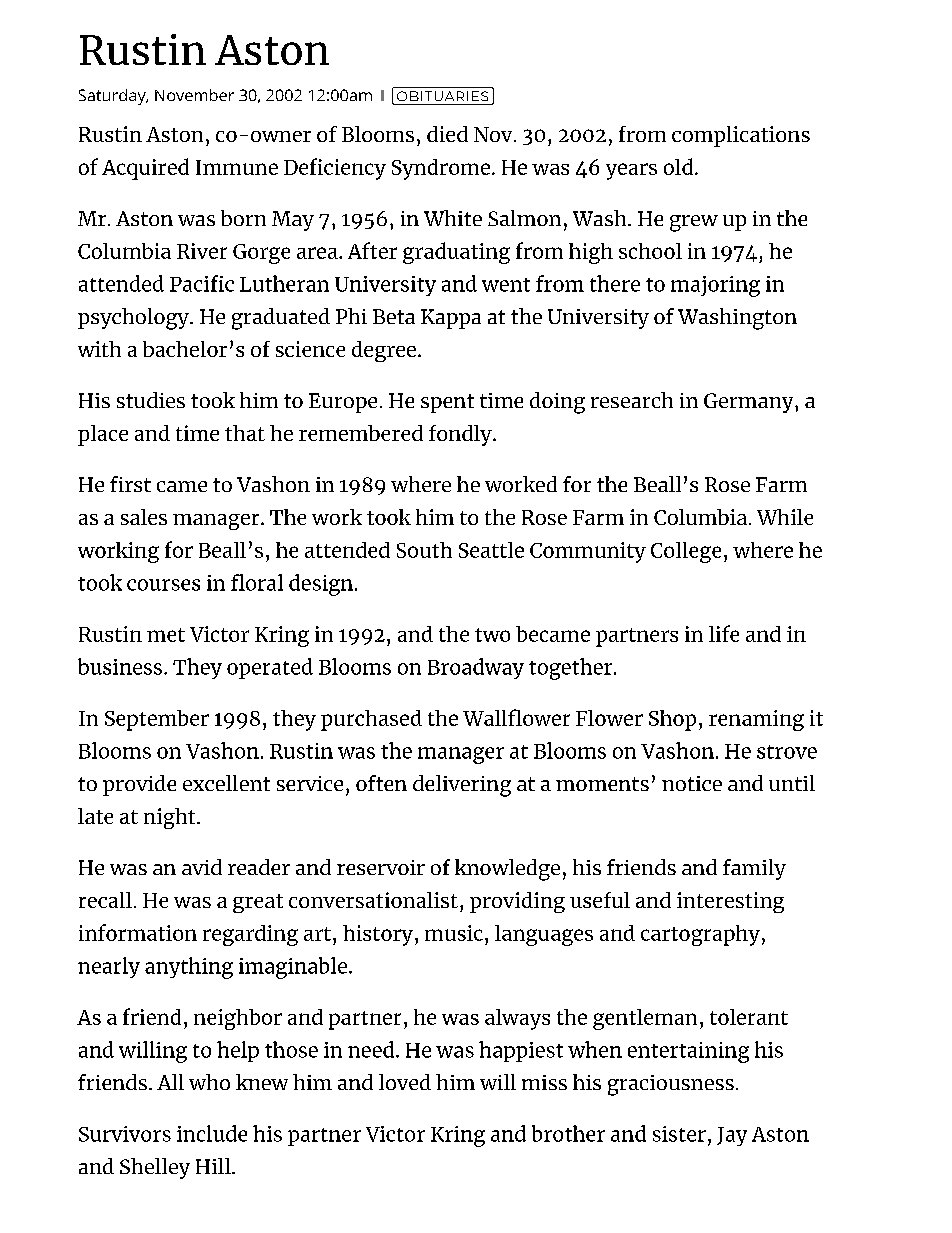 This document has height=1233, width=952. I want to click on delivering, so click(462, 786).
